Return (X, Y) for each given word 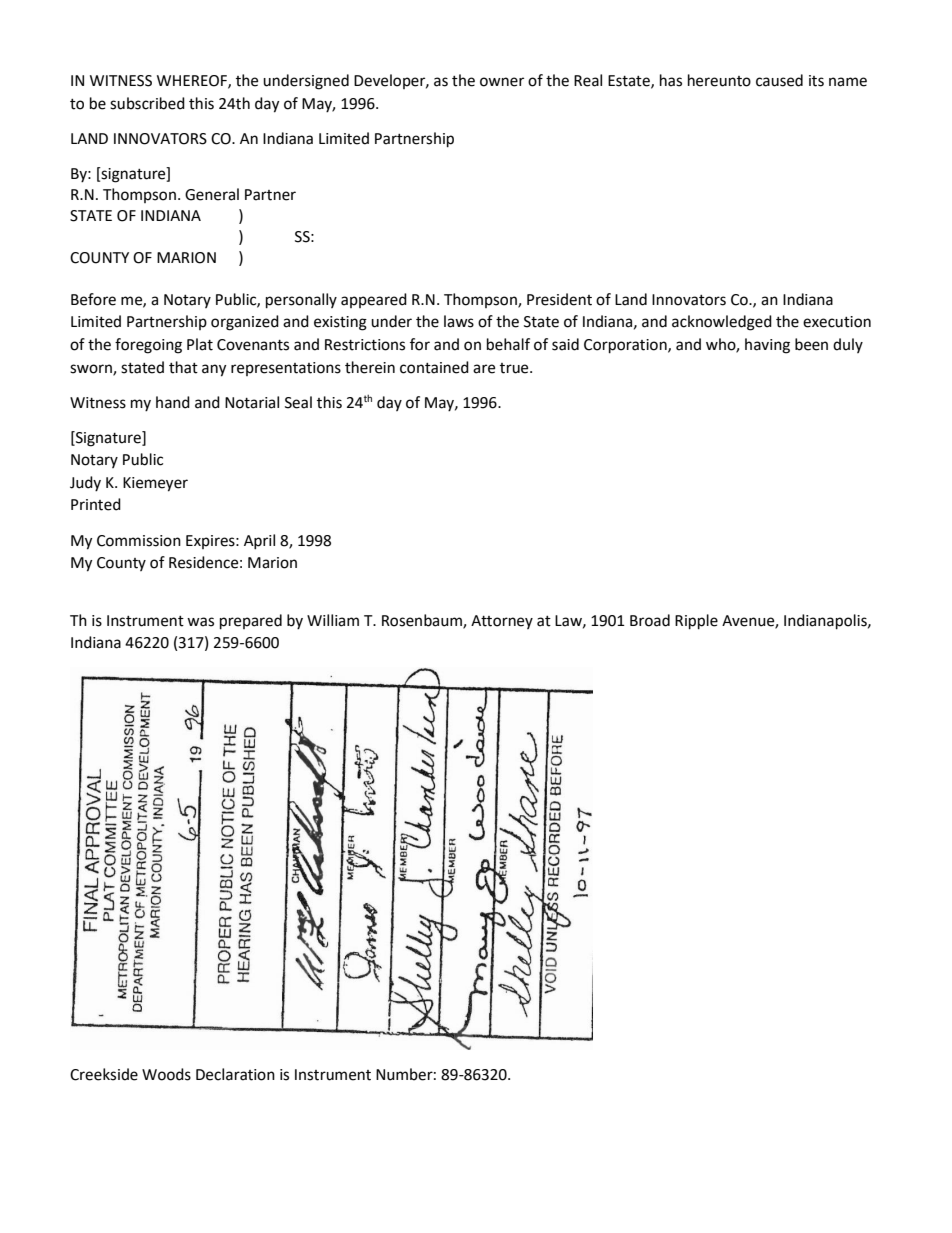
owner (502, 82)
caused (779, 80)
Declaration (235, 1074)
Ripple (696, 622)
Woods (166, 1074)
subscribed (147, 103)
